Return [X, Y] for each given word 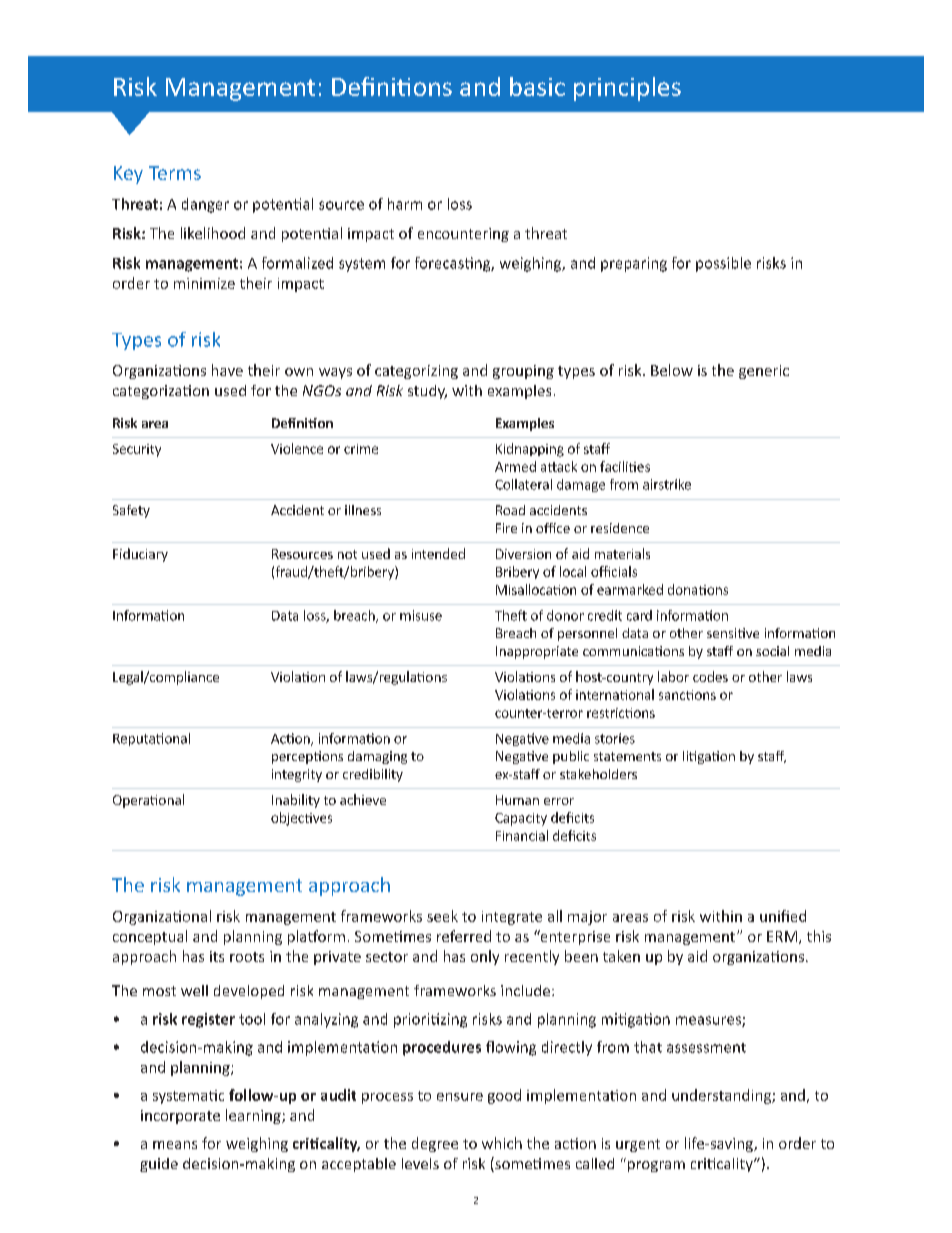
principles [627, 89]
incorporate [180, 1117]
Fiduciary [140, 555]
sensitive [733, 633]
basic [537, 86]
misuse [421, 615]
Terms [175, 173]
